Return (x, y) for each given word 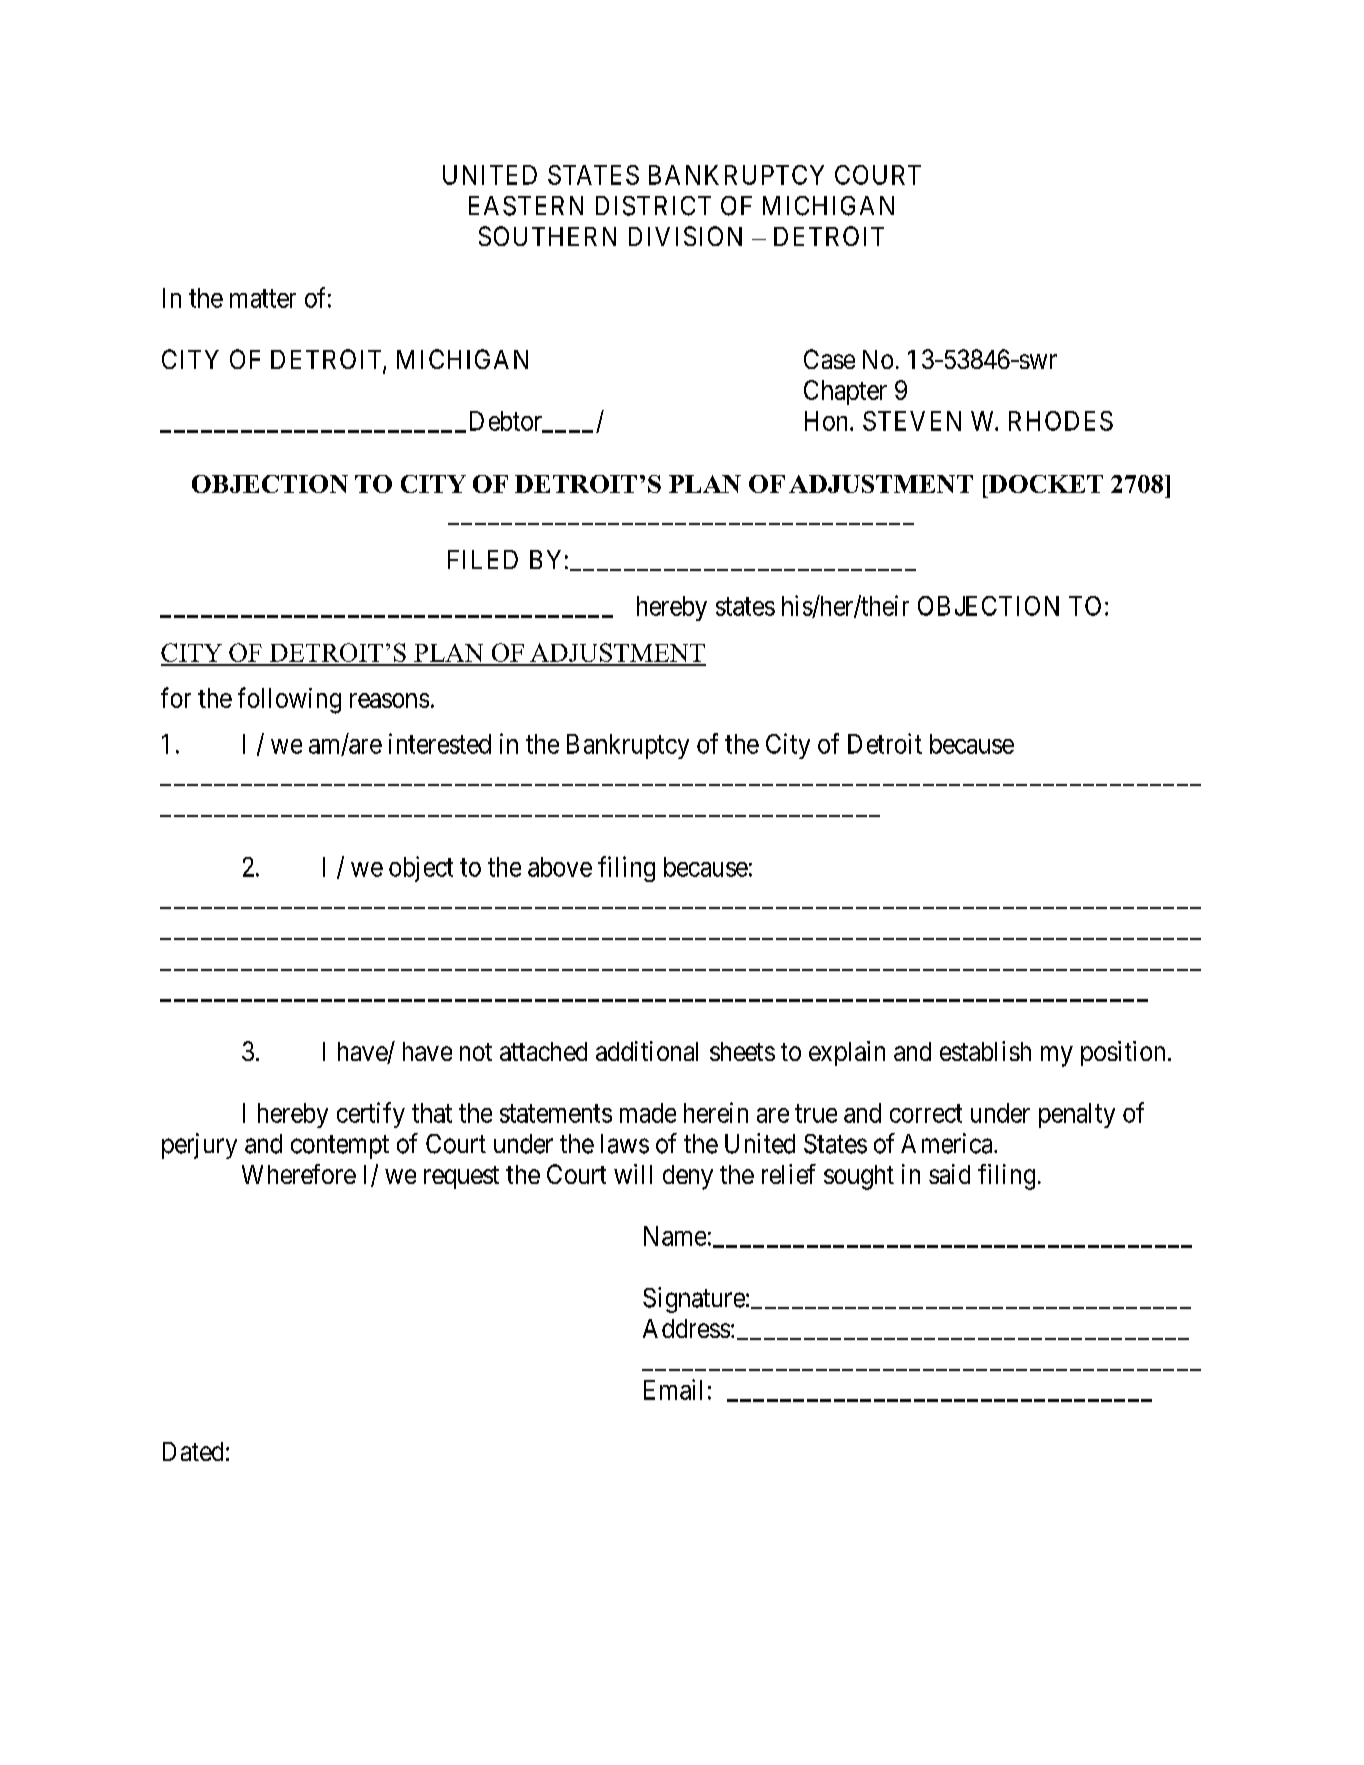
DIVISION (685, 236)
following (289, 700)
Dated (193, 1451)
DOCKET (1044, 484)
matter (263, 299)
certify (371, 1115)
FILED (483, 559)
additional (647, 1051)
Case (829, 359)
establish (985, 1051)
